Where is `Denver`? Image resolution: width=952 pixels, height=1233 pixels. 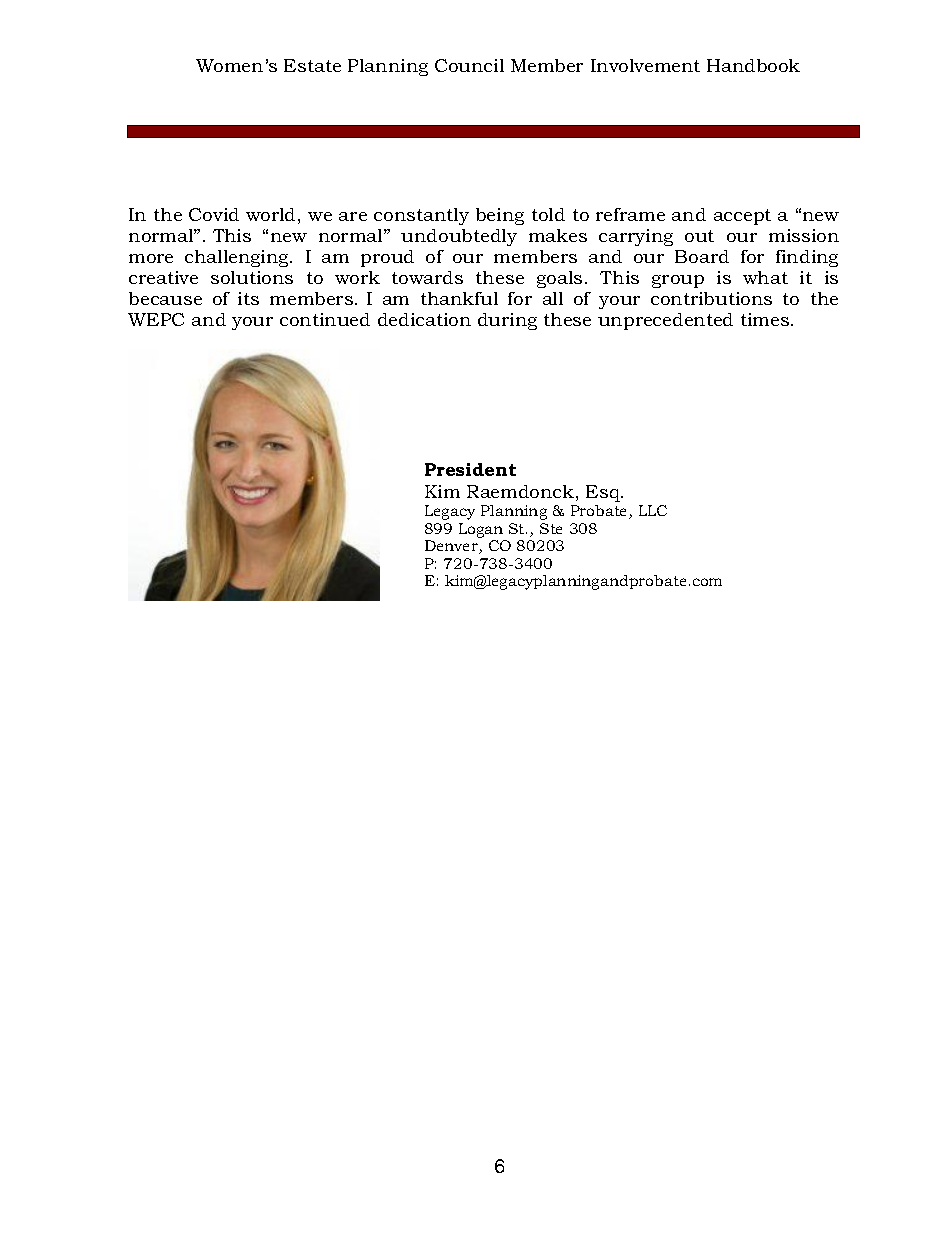 Denver is located at coordinates (452, 547).
